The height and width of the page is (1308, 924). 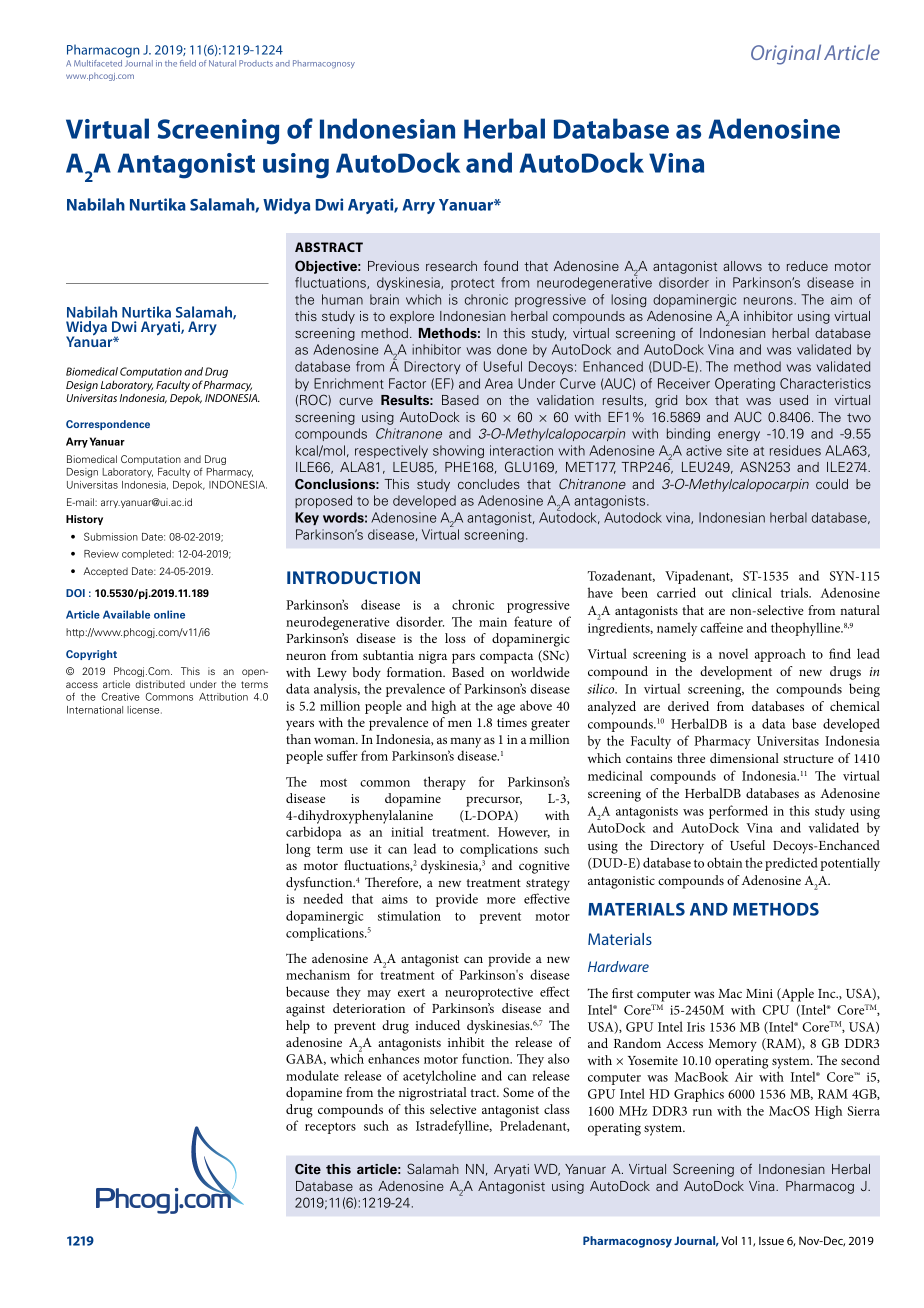 What do you see at coordinates (308, 1169) in the page?
I see `Cite` at bounding box center [308, 1169].
